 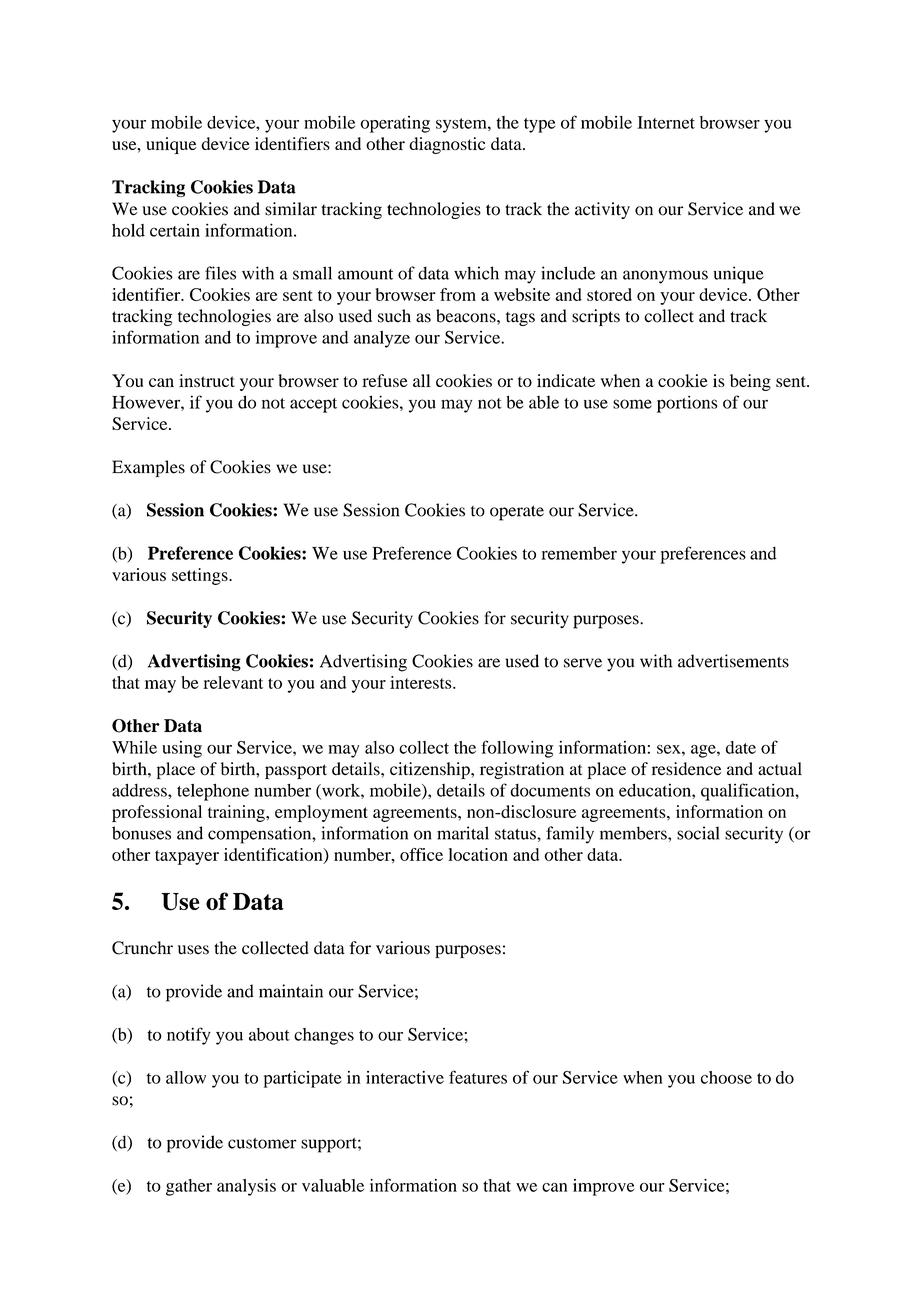 I want to click on Internet, so click(x=666, y=122).
